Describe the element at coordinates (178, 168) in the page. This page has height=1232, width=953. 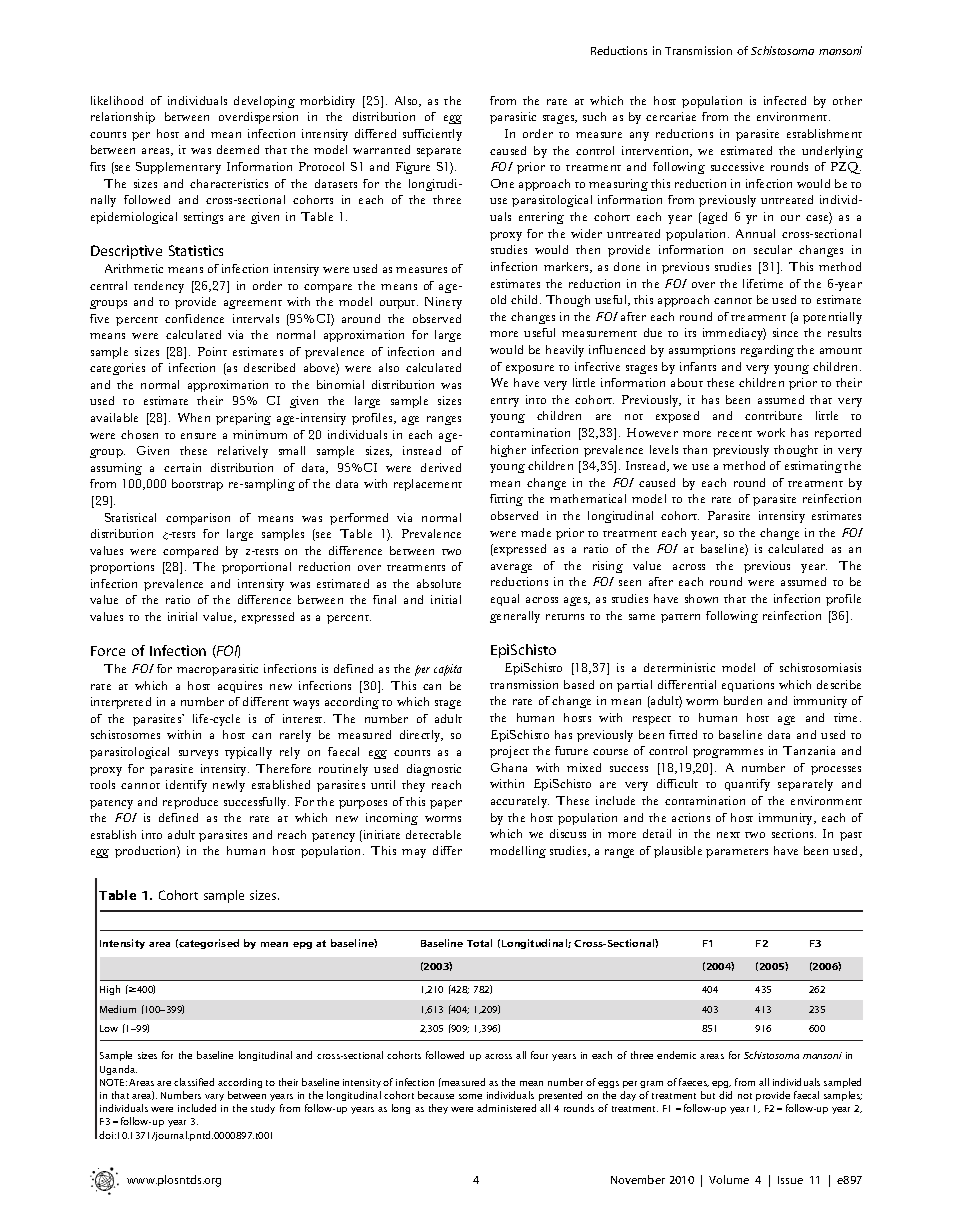
I see `Supplementary` at that location.
